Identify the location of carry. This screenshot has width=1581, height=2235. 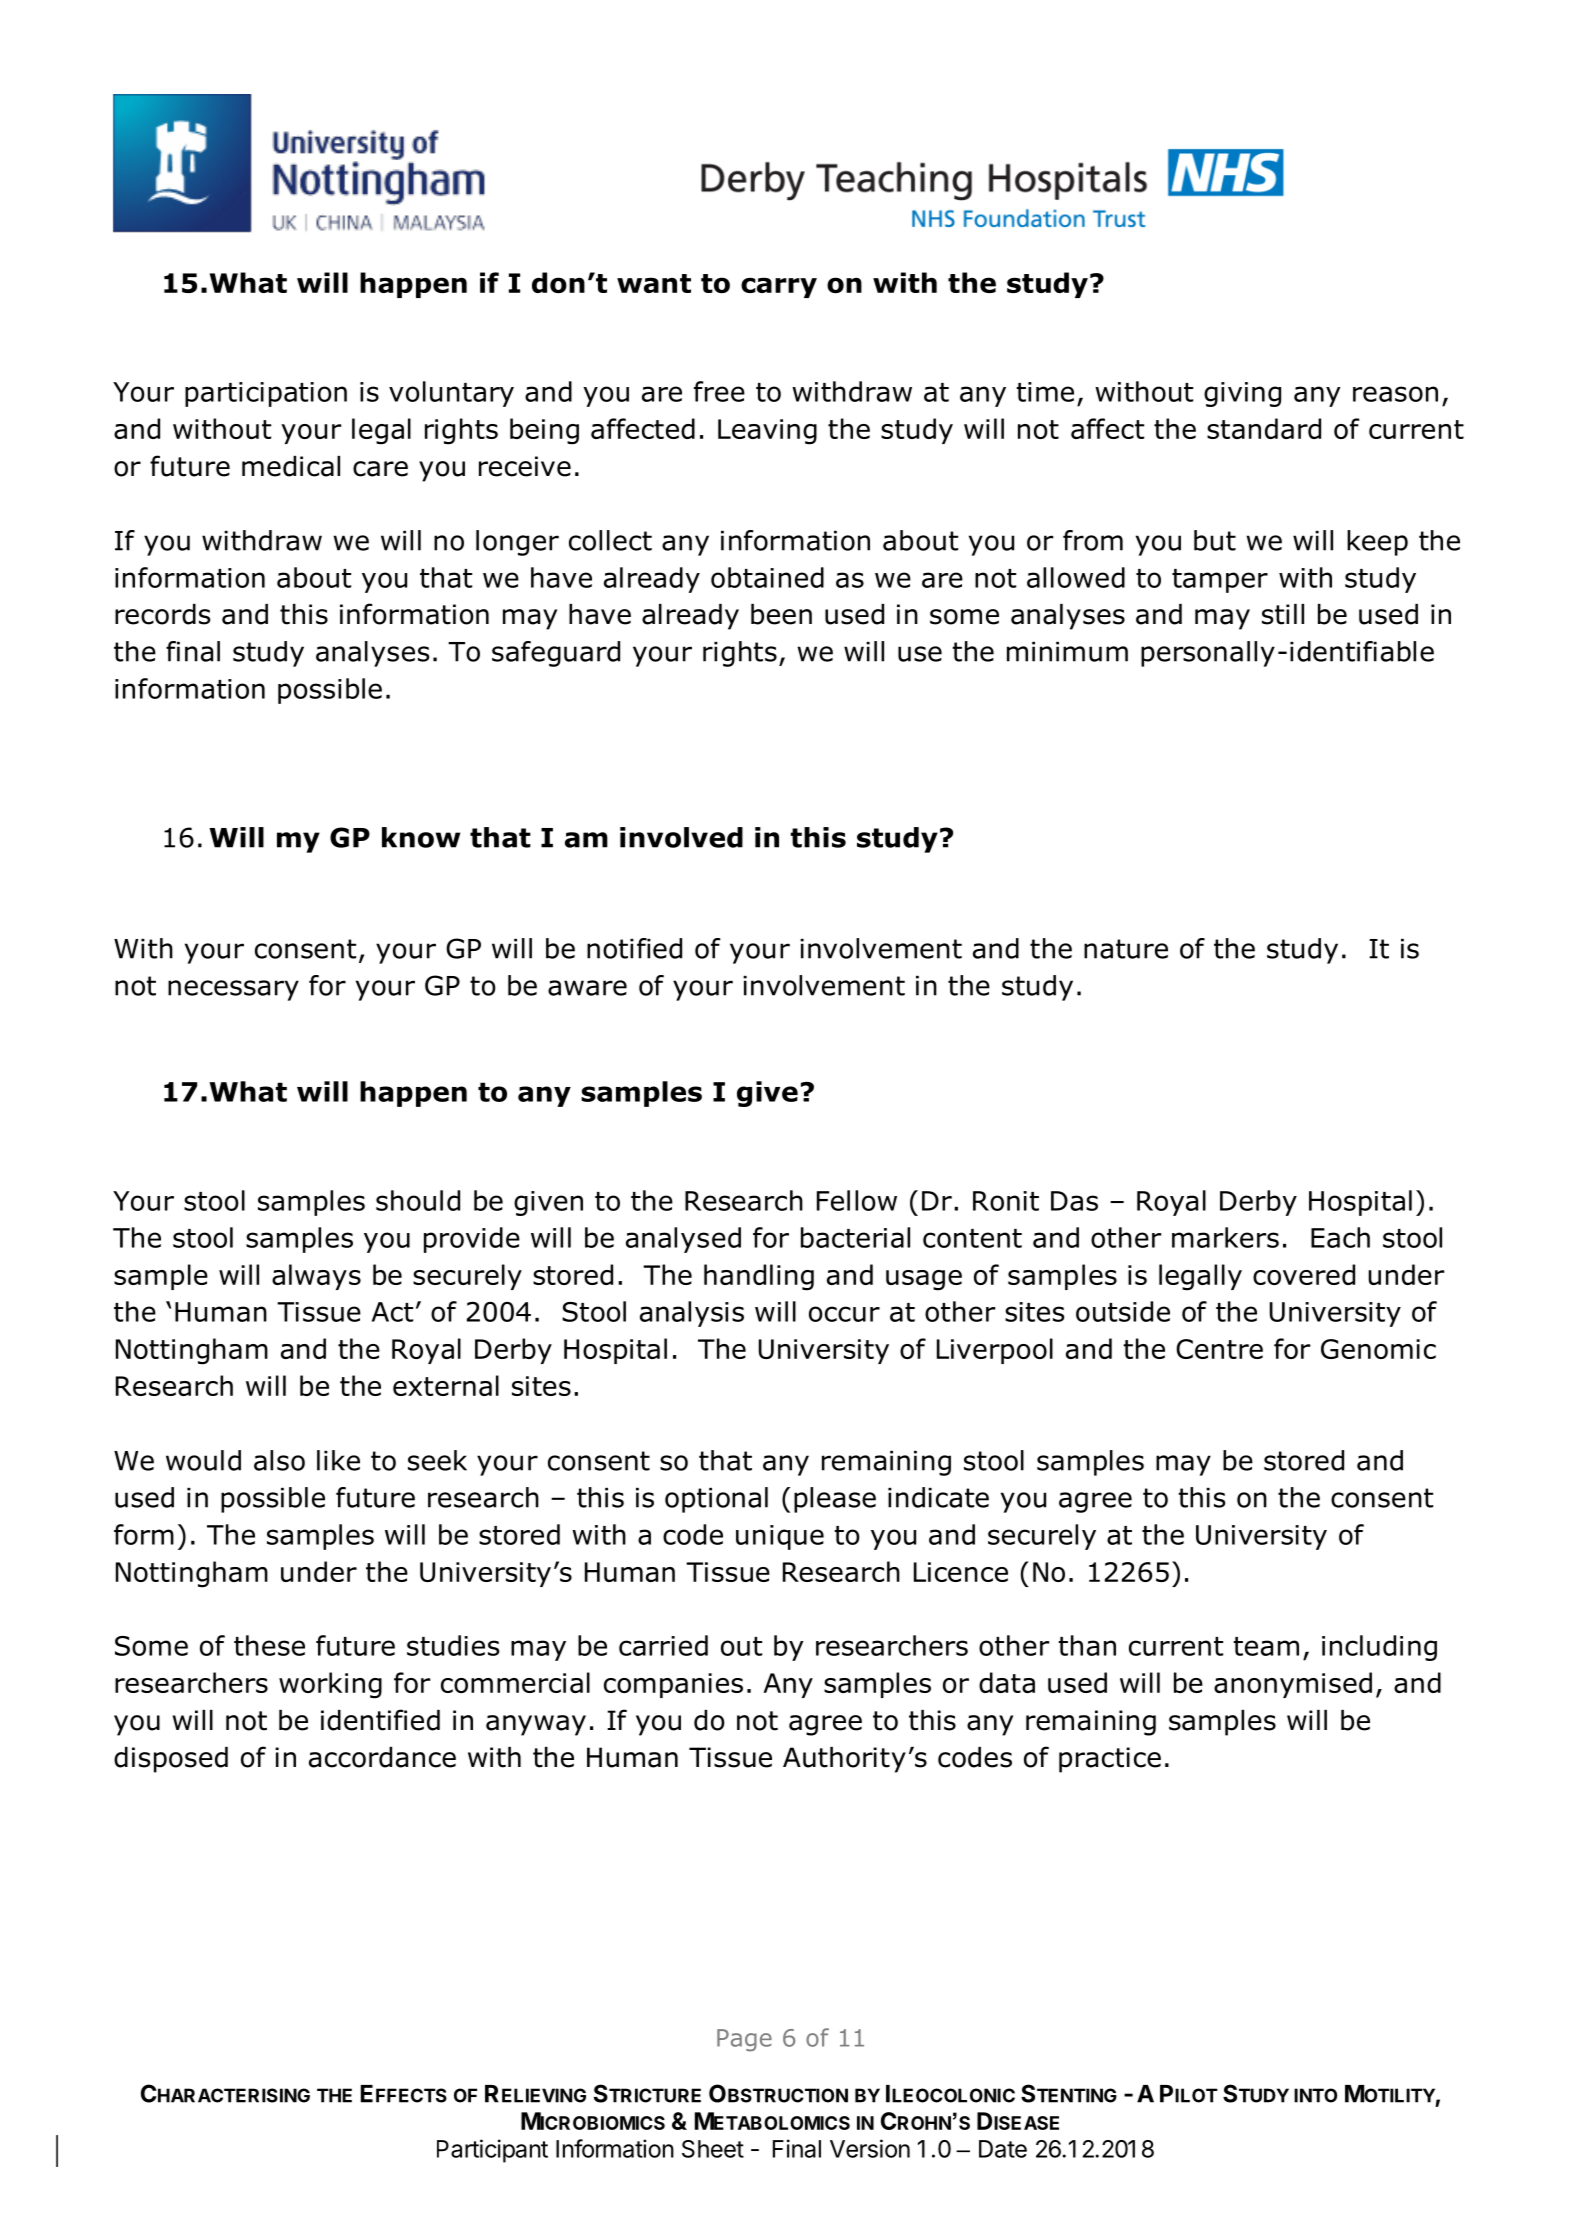
(779, 287).
